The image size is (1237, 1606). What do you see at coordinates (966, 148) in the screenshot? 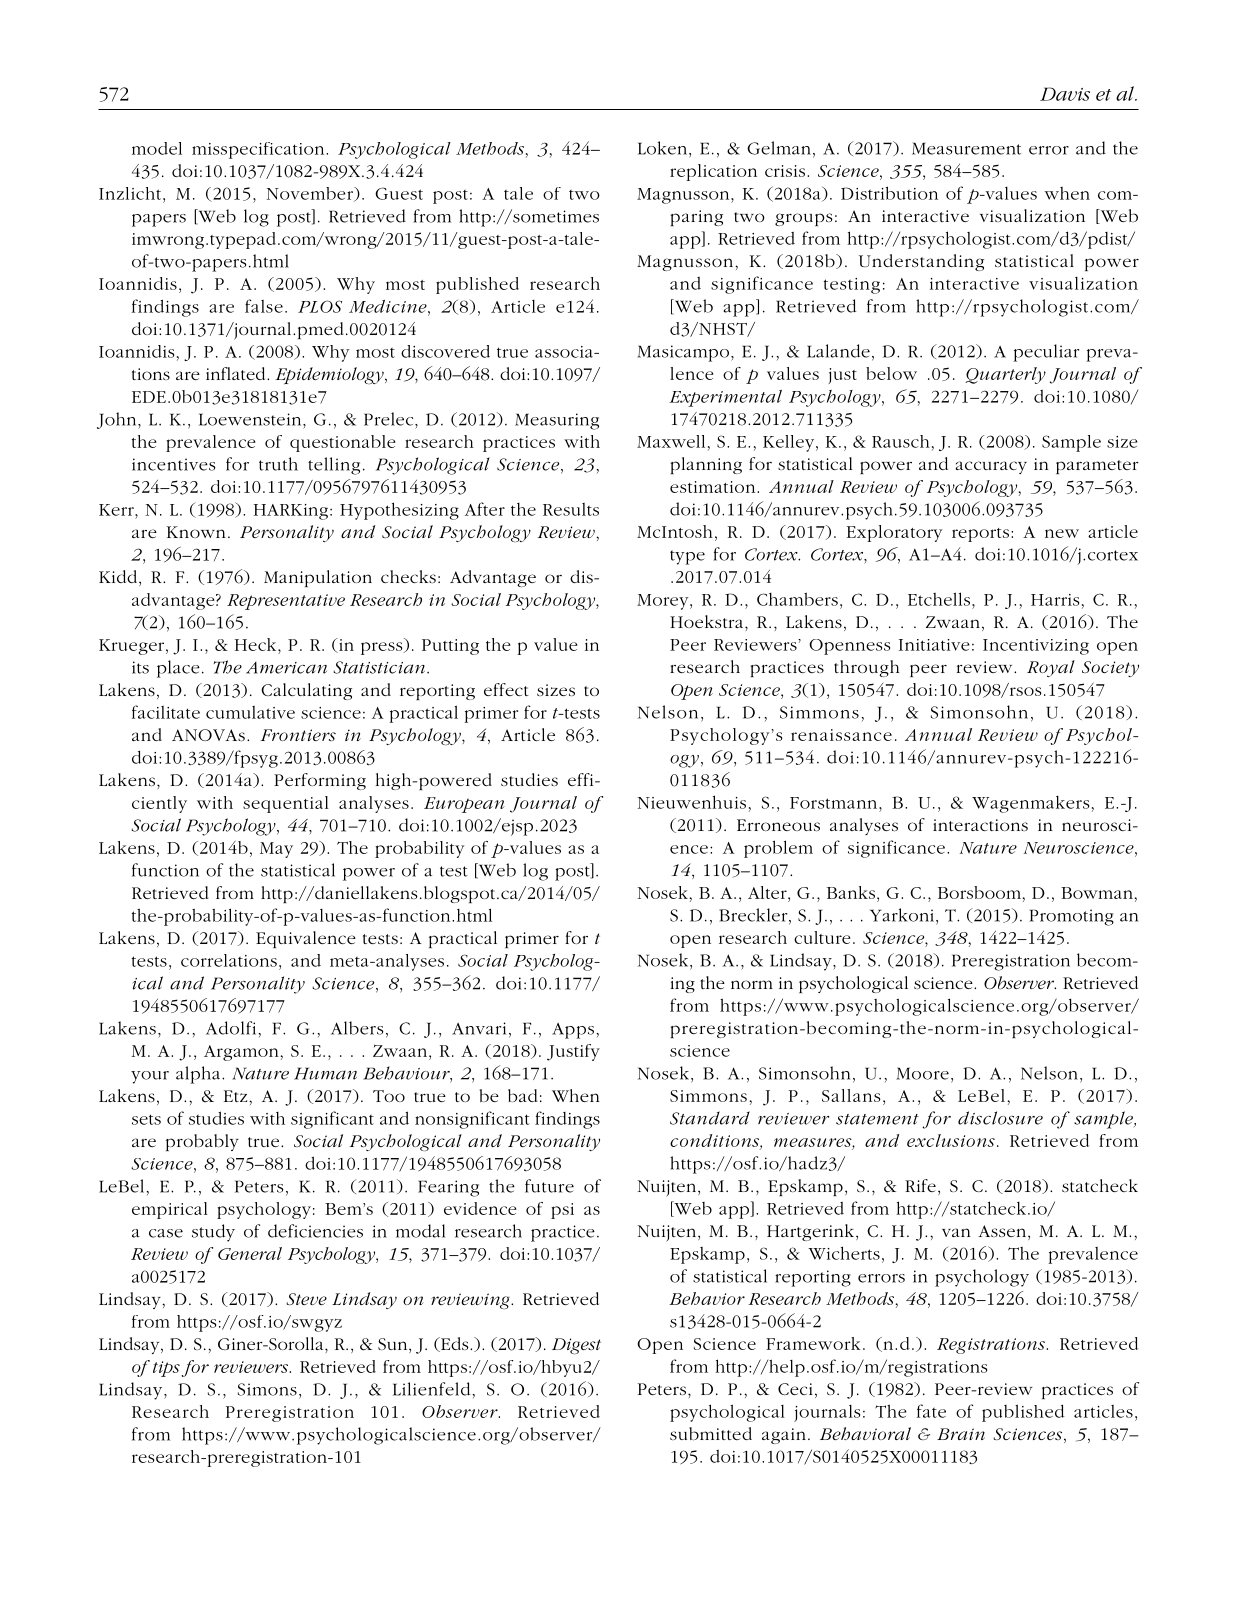
I see `Measurement` at bounding box center [966, 148].
